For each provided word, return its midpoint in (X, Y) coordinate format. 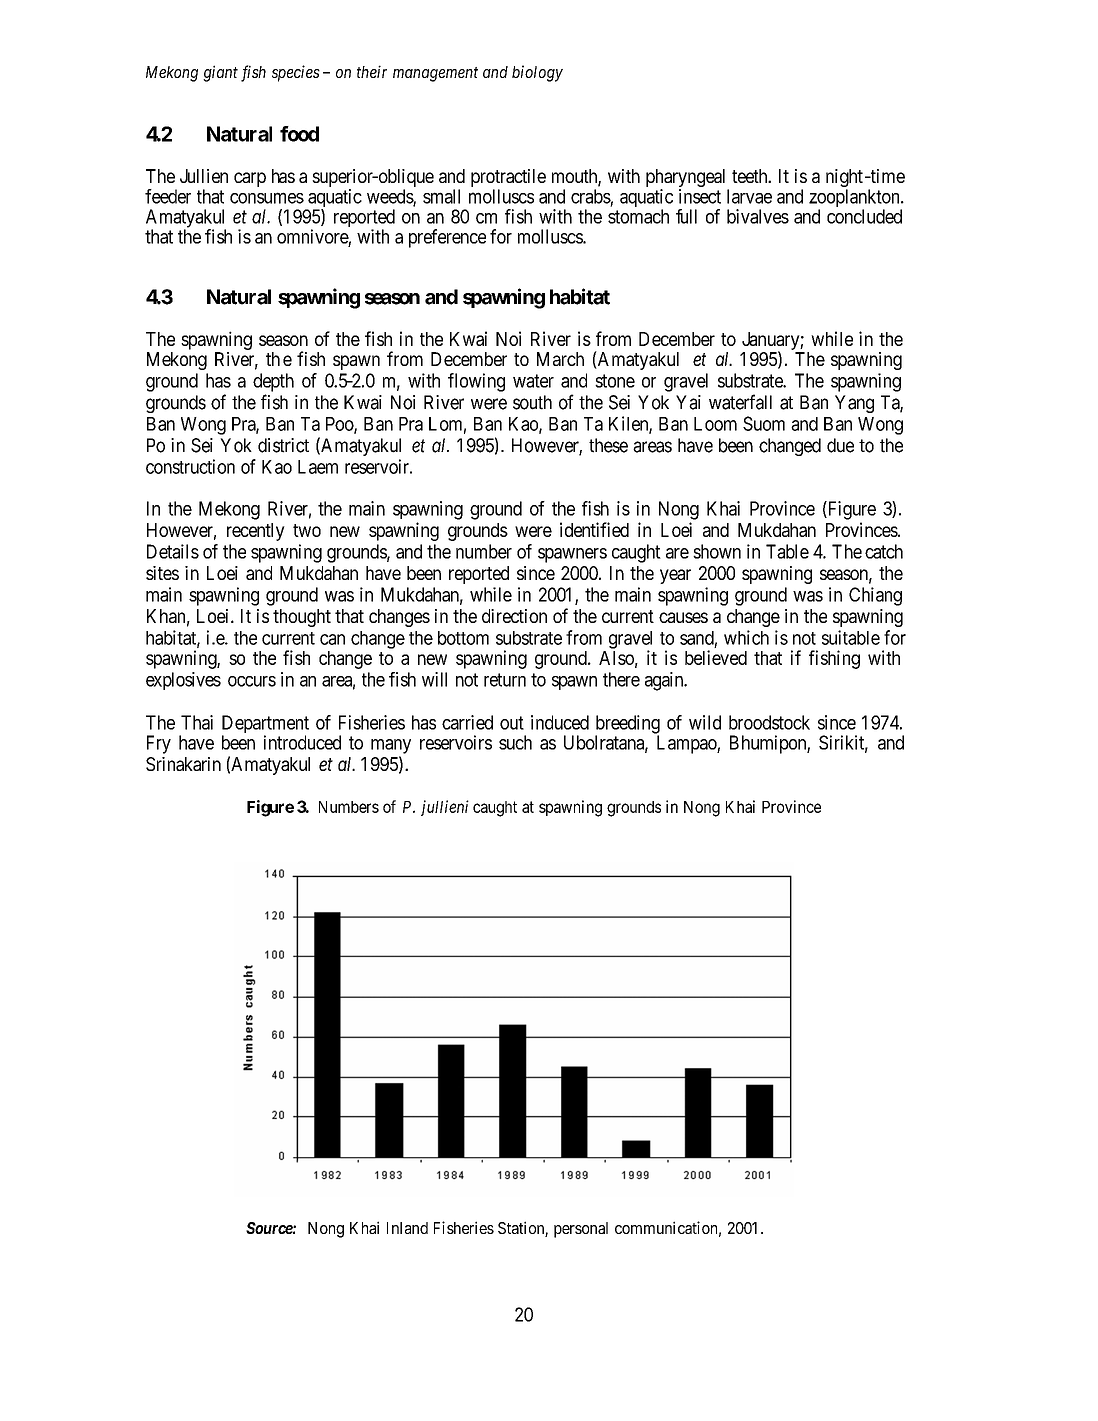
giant (220, 73)
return (505, 680)
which (746, 637)
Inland (407, 1228)
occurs (252, 681)
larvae (749, 196)
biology (537, 73)
